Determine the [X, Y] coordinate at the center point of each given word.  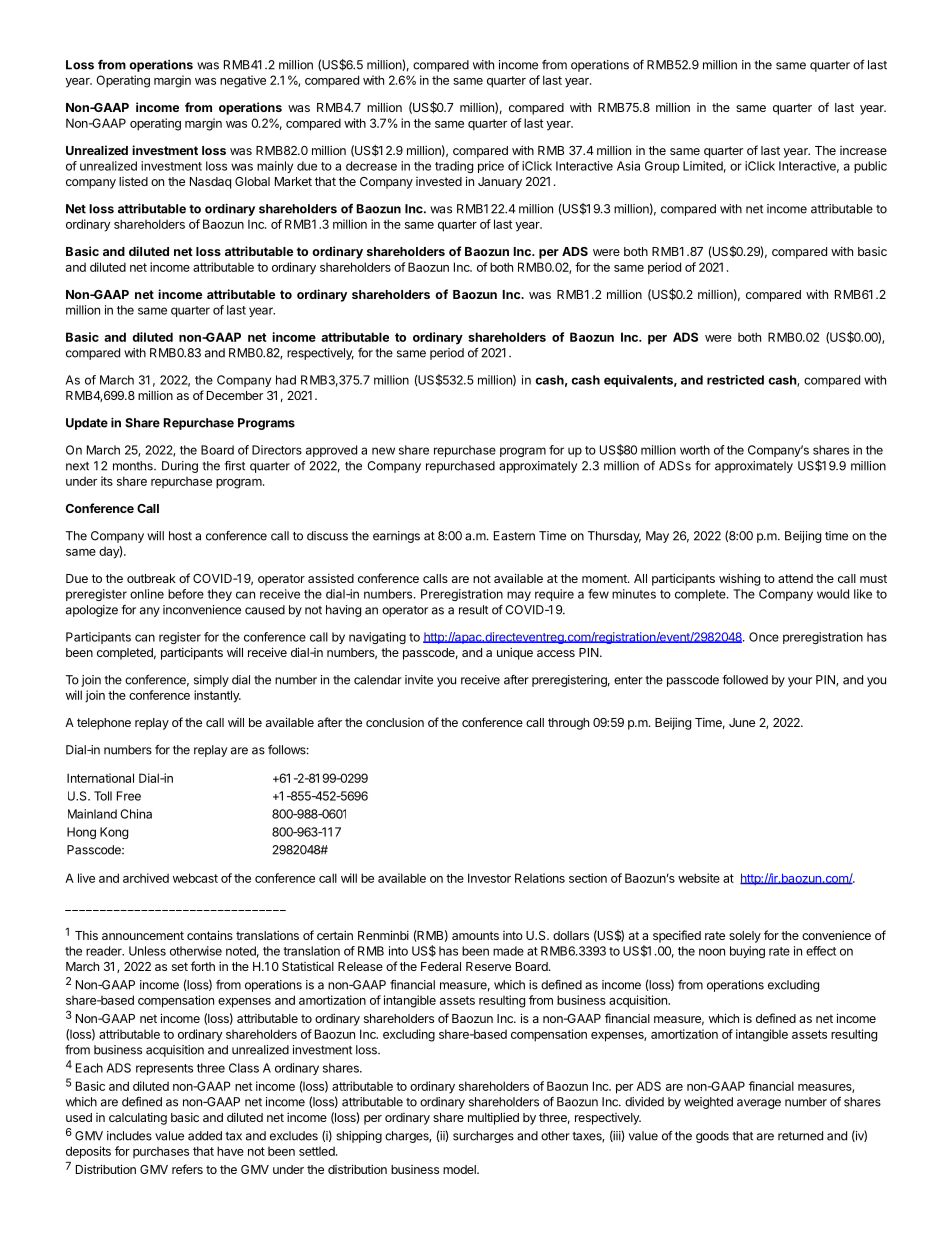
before [186, 594]
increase [863, 150]
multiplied [493, 1118]
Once [764, 637]
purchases [161, 1152]
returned [800, 1136]
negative [243, 81]
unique [515, 653]
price [491, 167]
